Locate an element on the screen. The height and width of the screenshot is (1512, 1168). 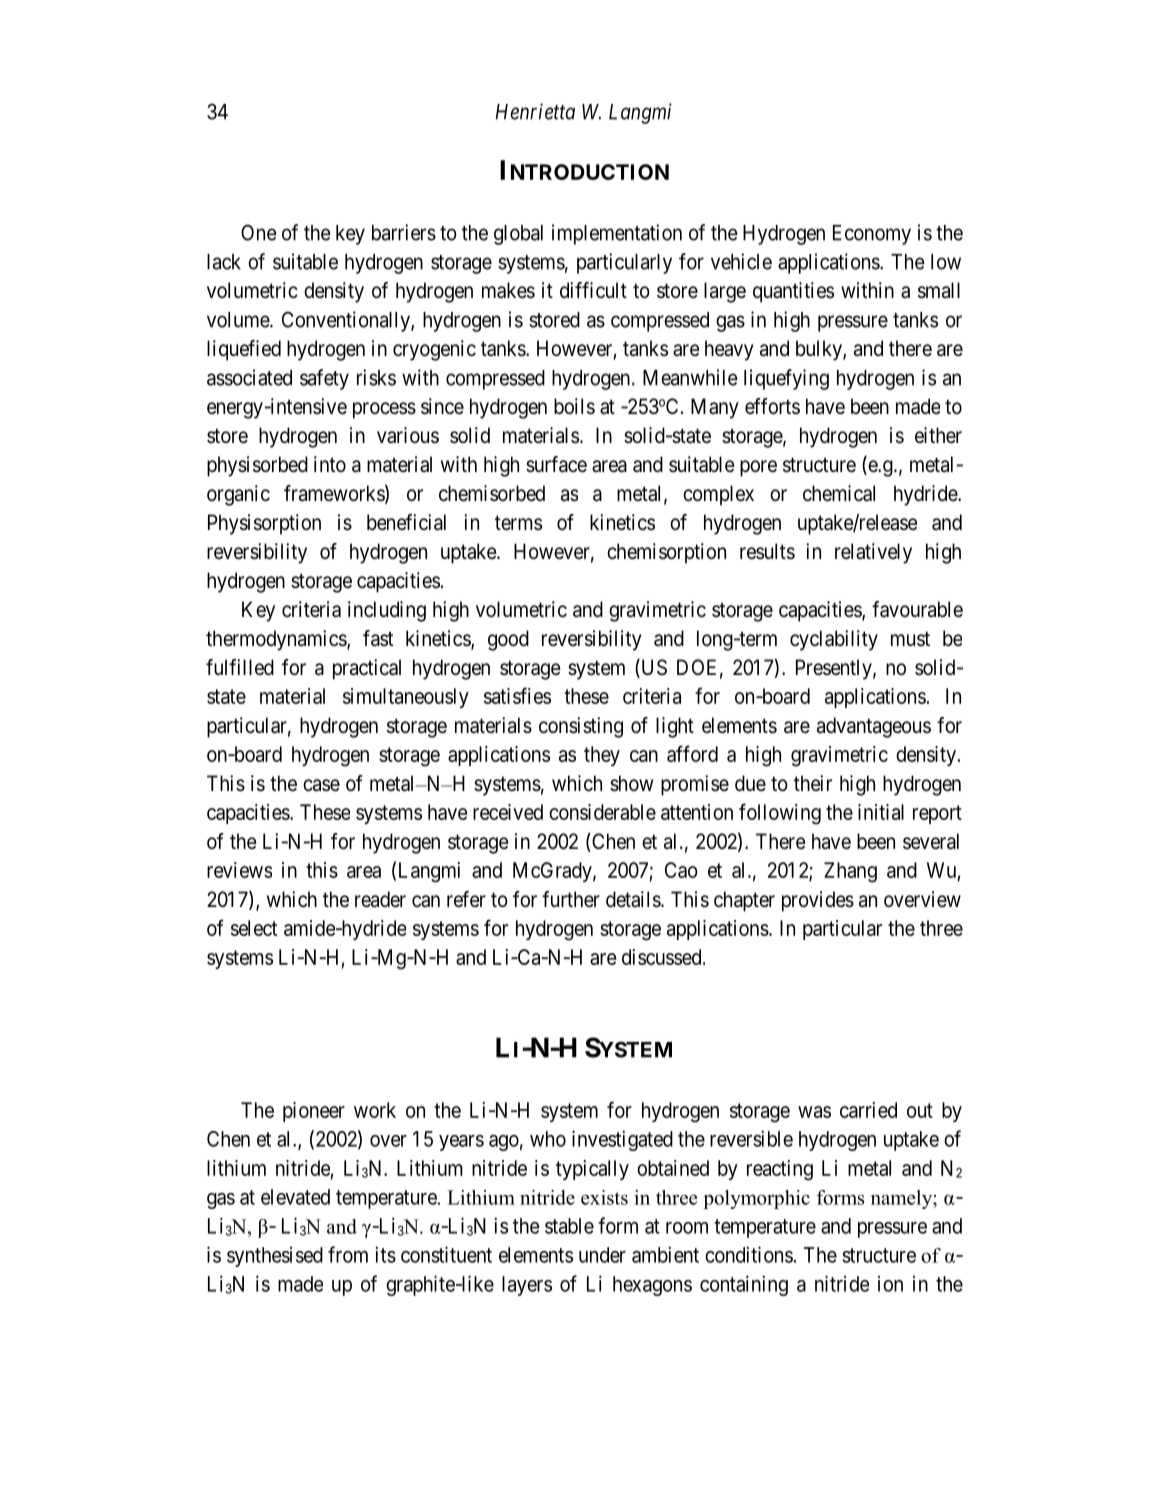
advantageous is located at coordinates (874, 727).
